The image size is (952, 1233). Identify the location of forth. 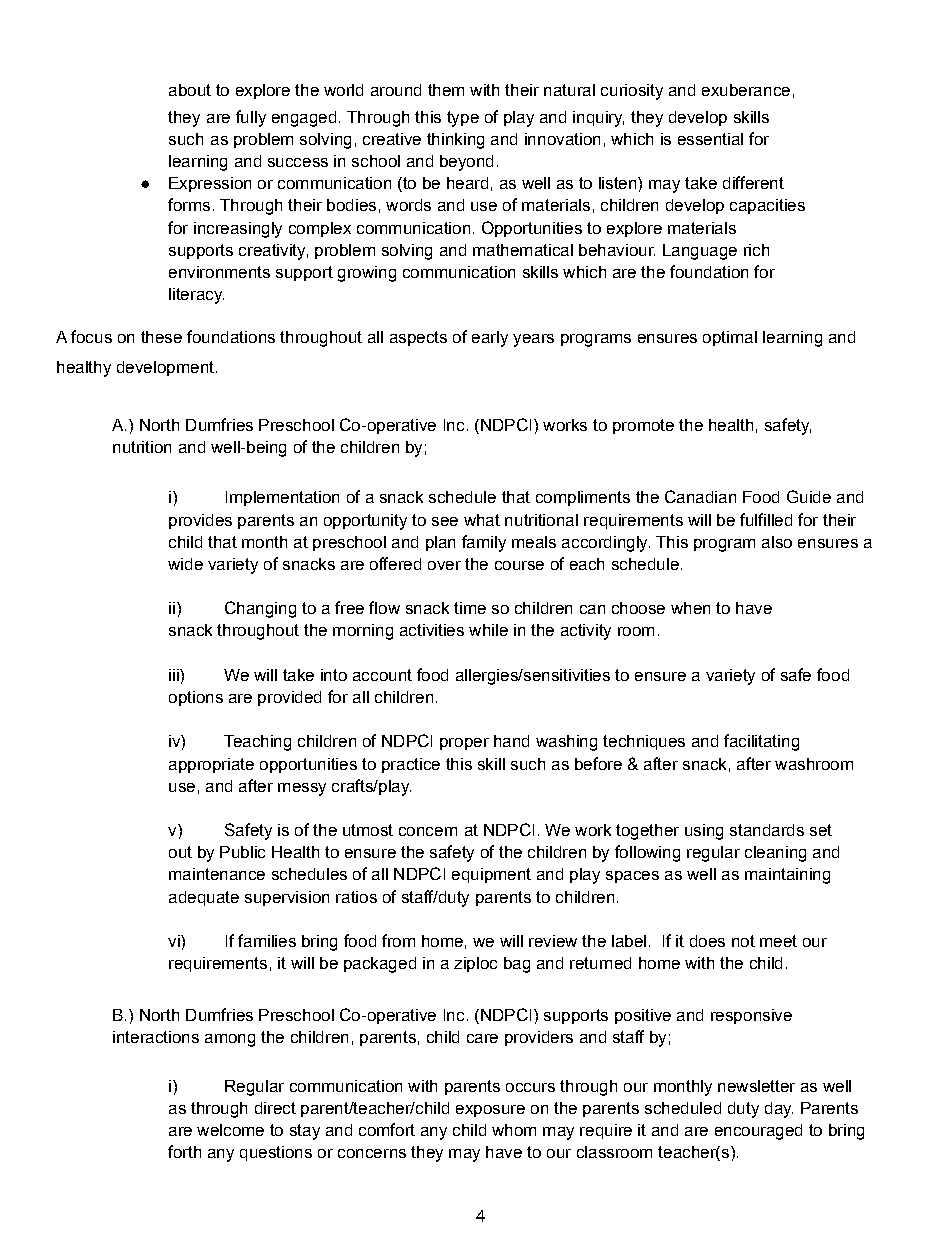
(184, 1151).
